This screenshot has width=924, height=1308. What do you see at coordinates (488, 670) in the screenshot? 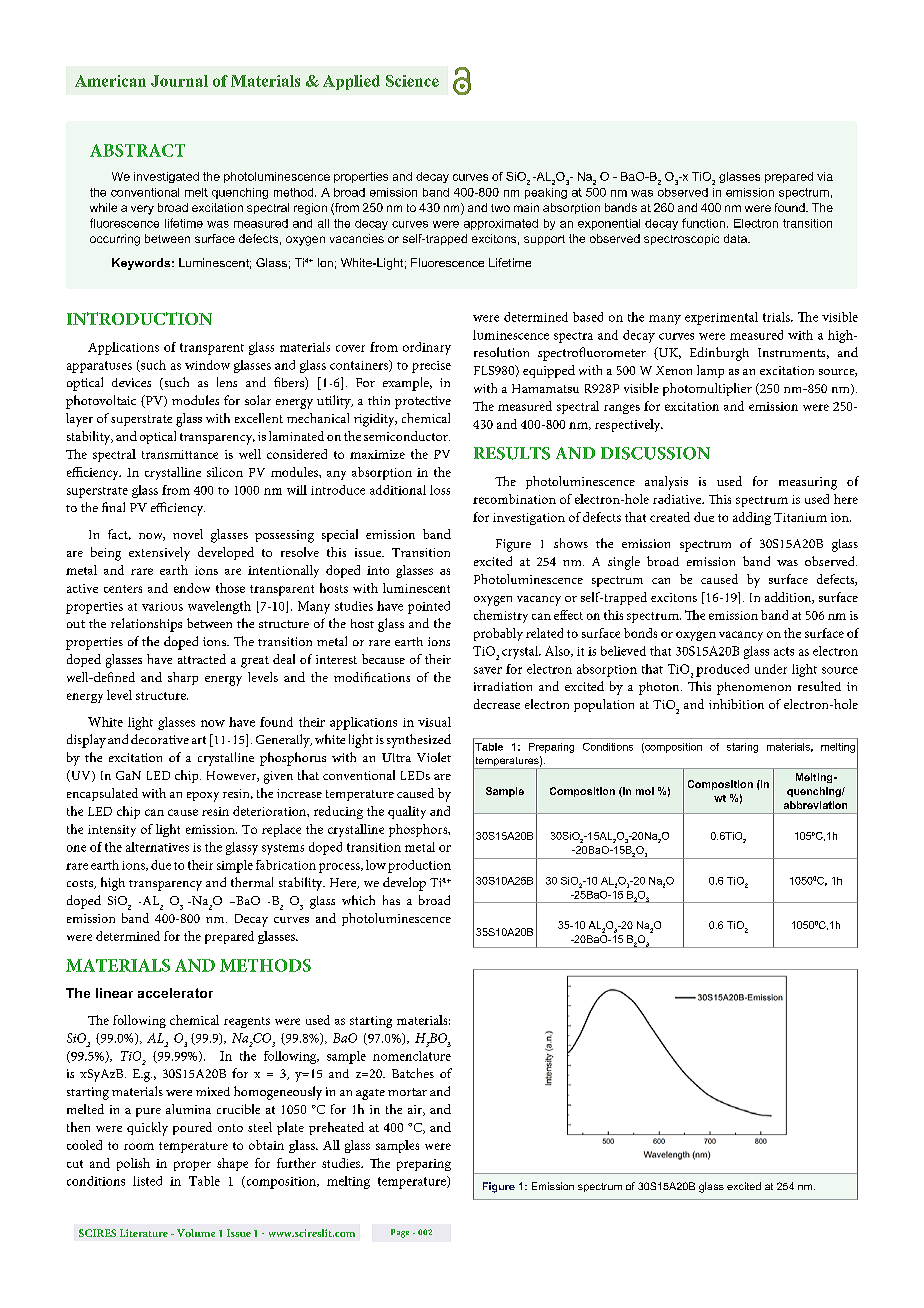
I see `saver` at bounding box center [488, 670].
